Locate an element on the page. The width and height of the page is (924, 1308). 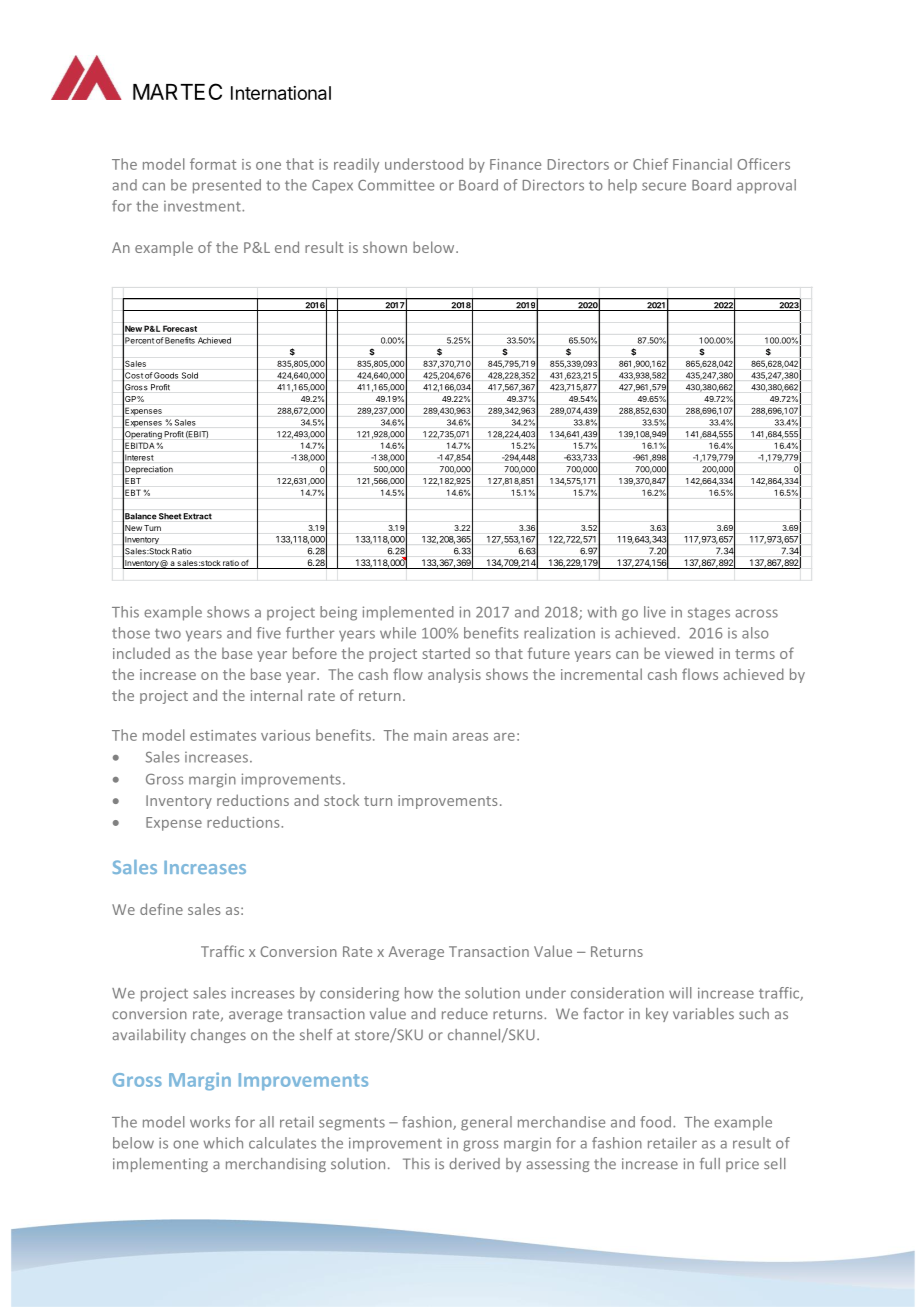
viewed is located at coordinates (689, 653).
